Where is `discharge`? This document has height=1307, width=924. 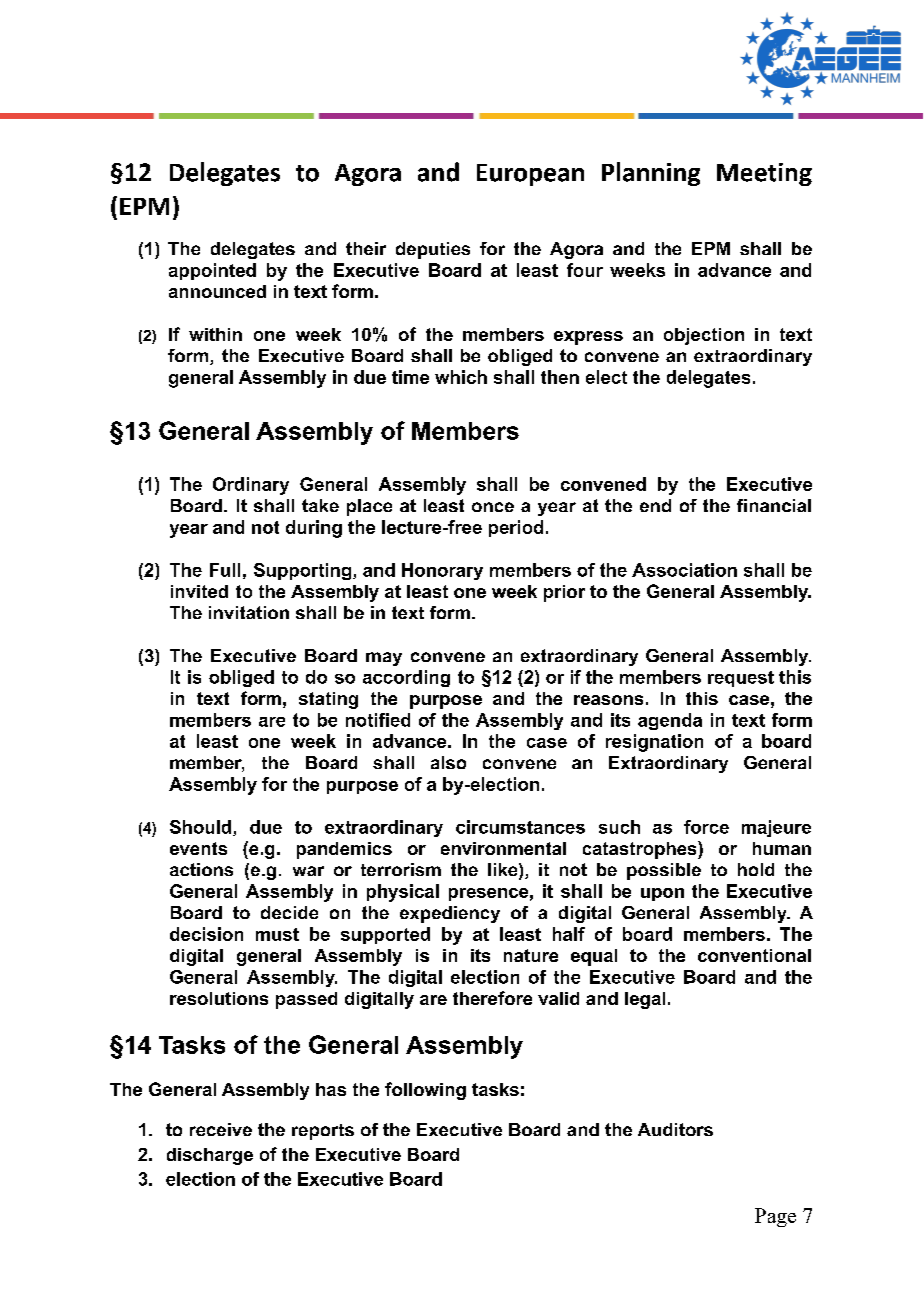 discharge is located at coordinates (210, 1156).
